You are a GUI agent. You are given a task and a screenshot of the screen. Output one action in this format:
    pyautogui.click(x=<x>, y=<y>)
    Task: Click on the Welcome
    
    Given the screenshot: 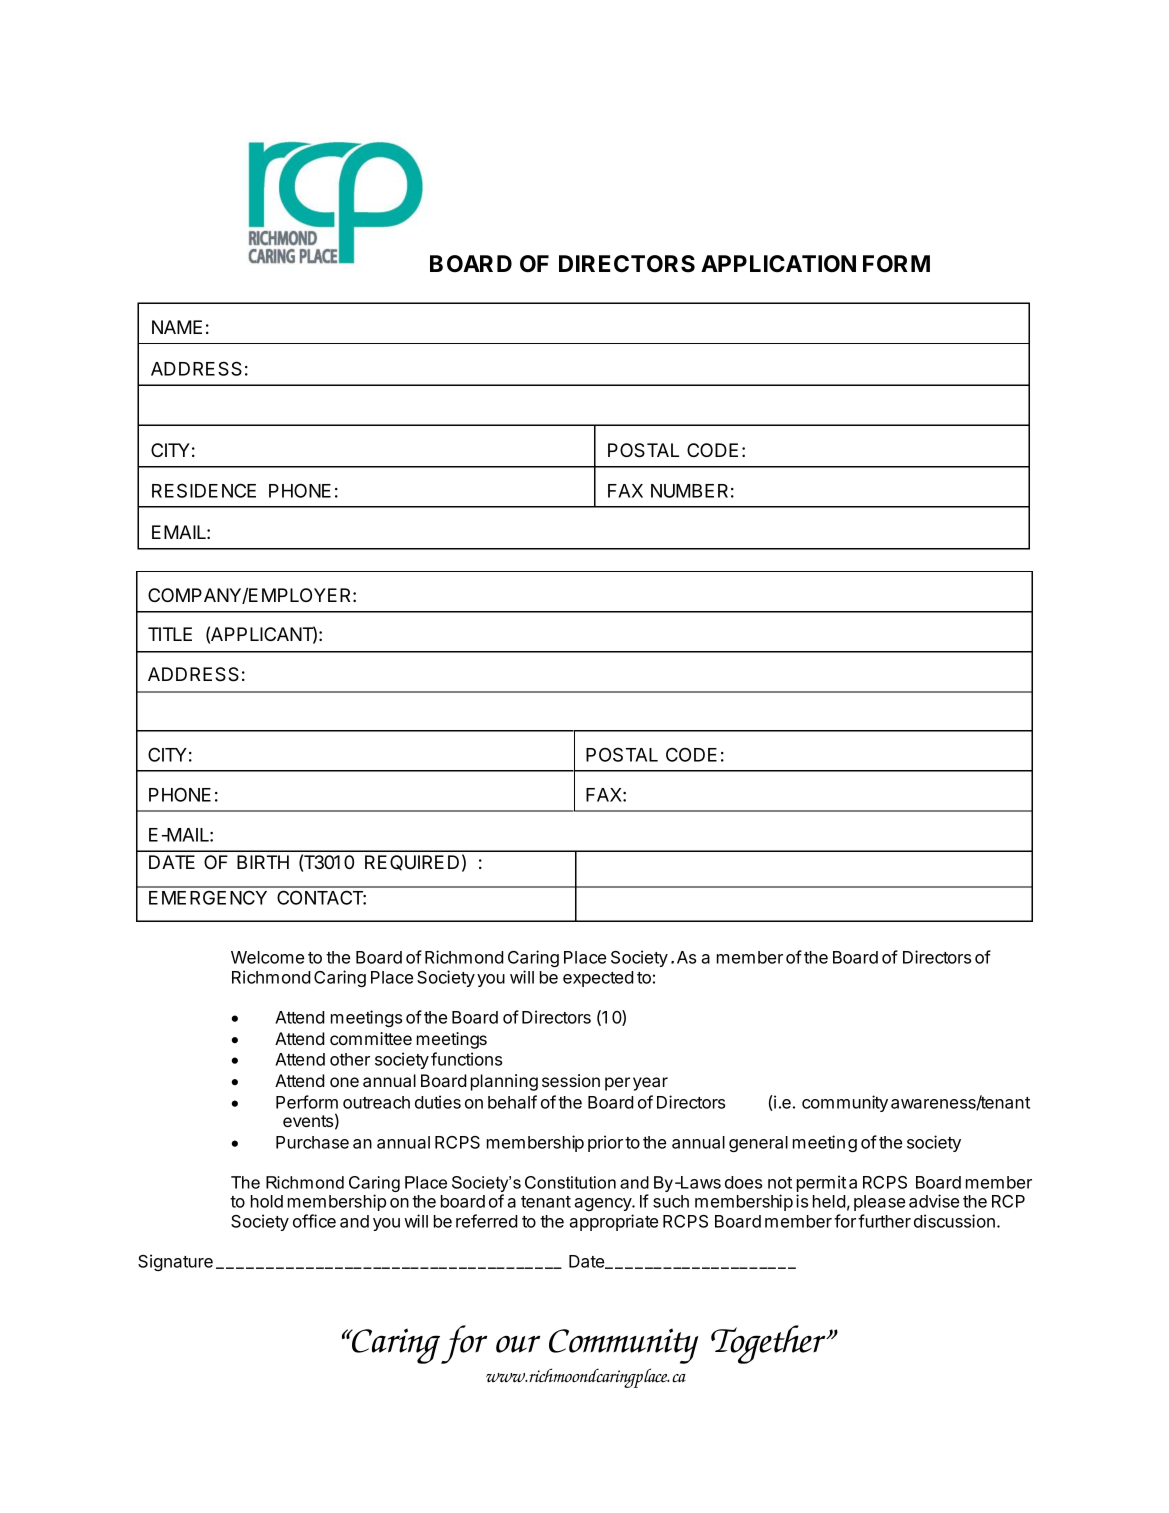 What is the action you would take?
    pyautogui.click(x=267, y=957)
